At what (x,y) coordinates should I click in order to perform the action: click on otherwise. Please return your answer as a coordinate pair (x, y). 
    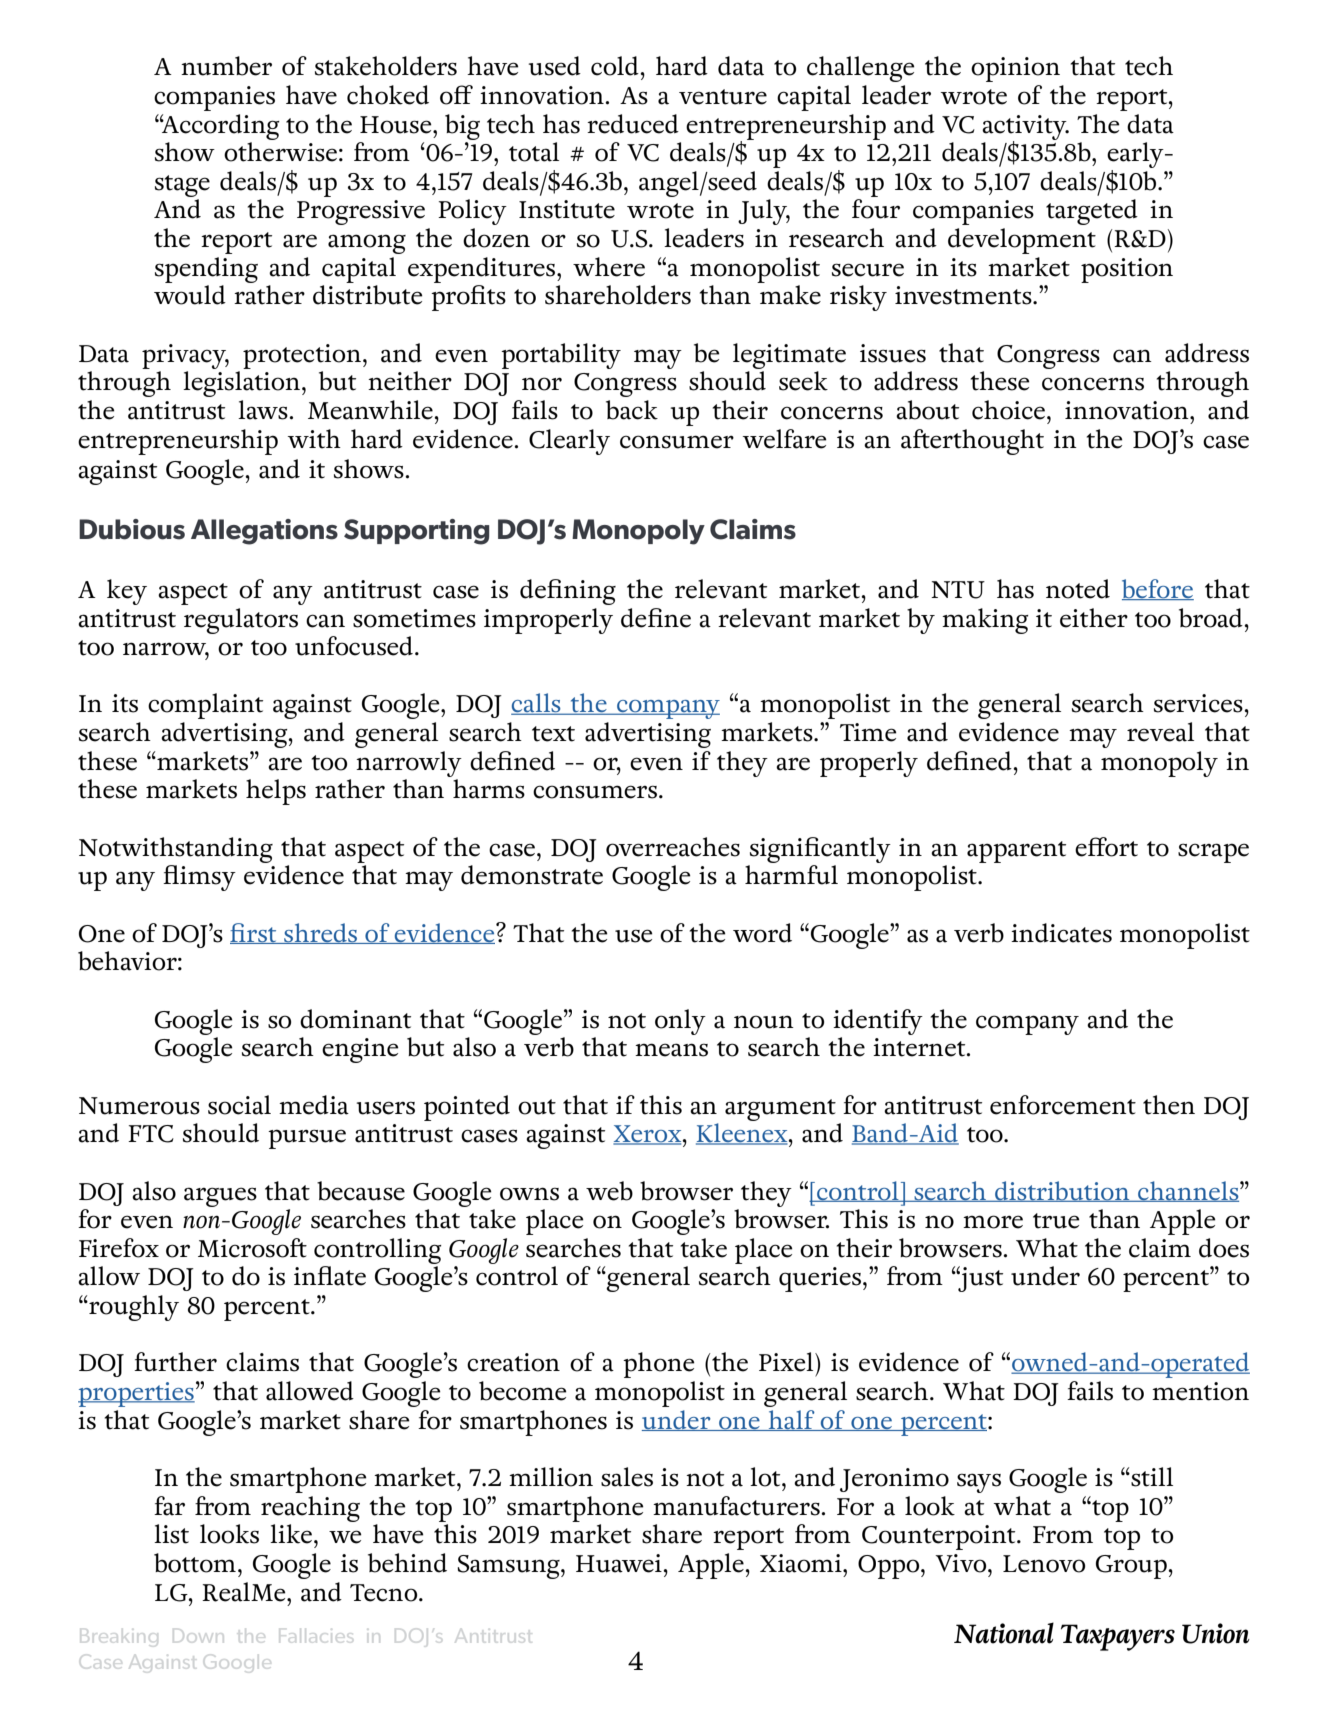
    Looking at the image, I should click on (280, 152).
